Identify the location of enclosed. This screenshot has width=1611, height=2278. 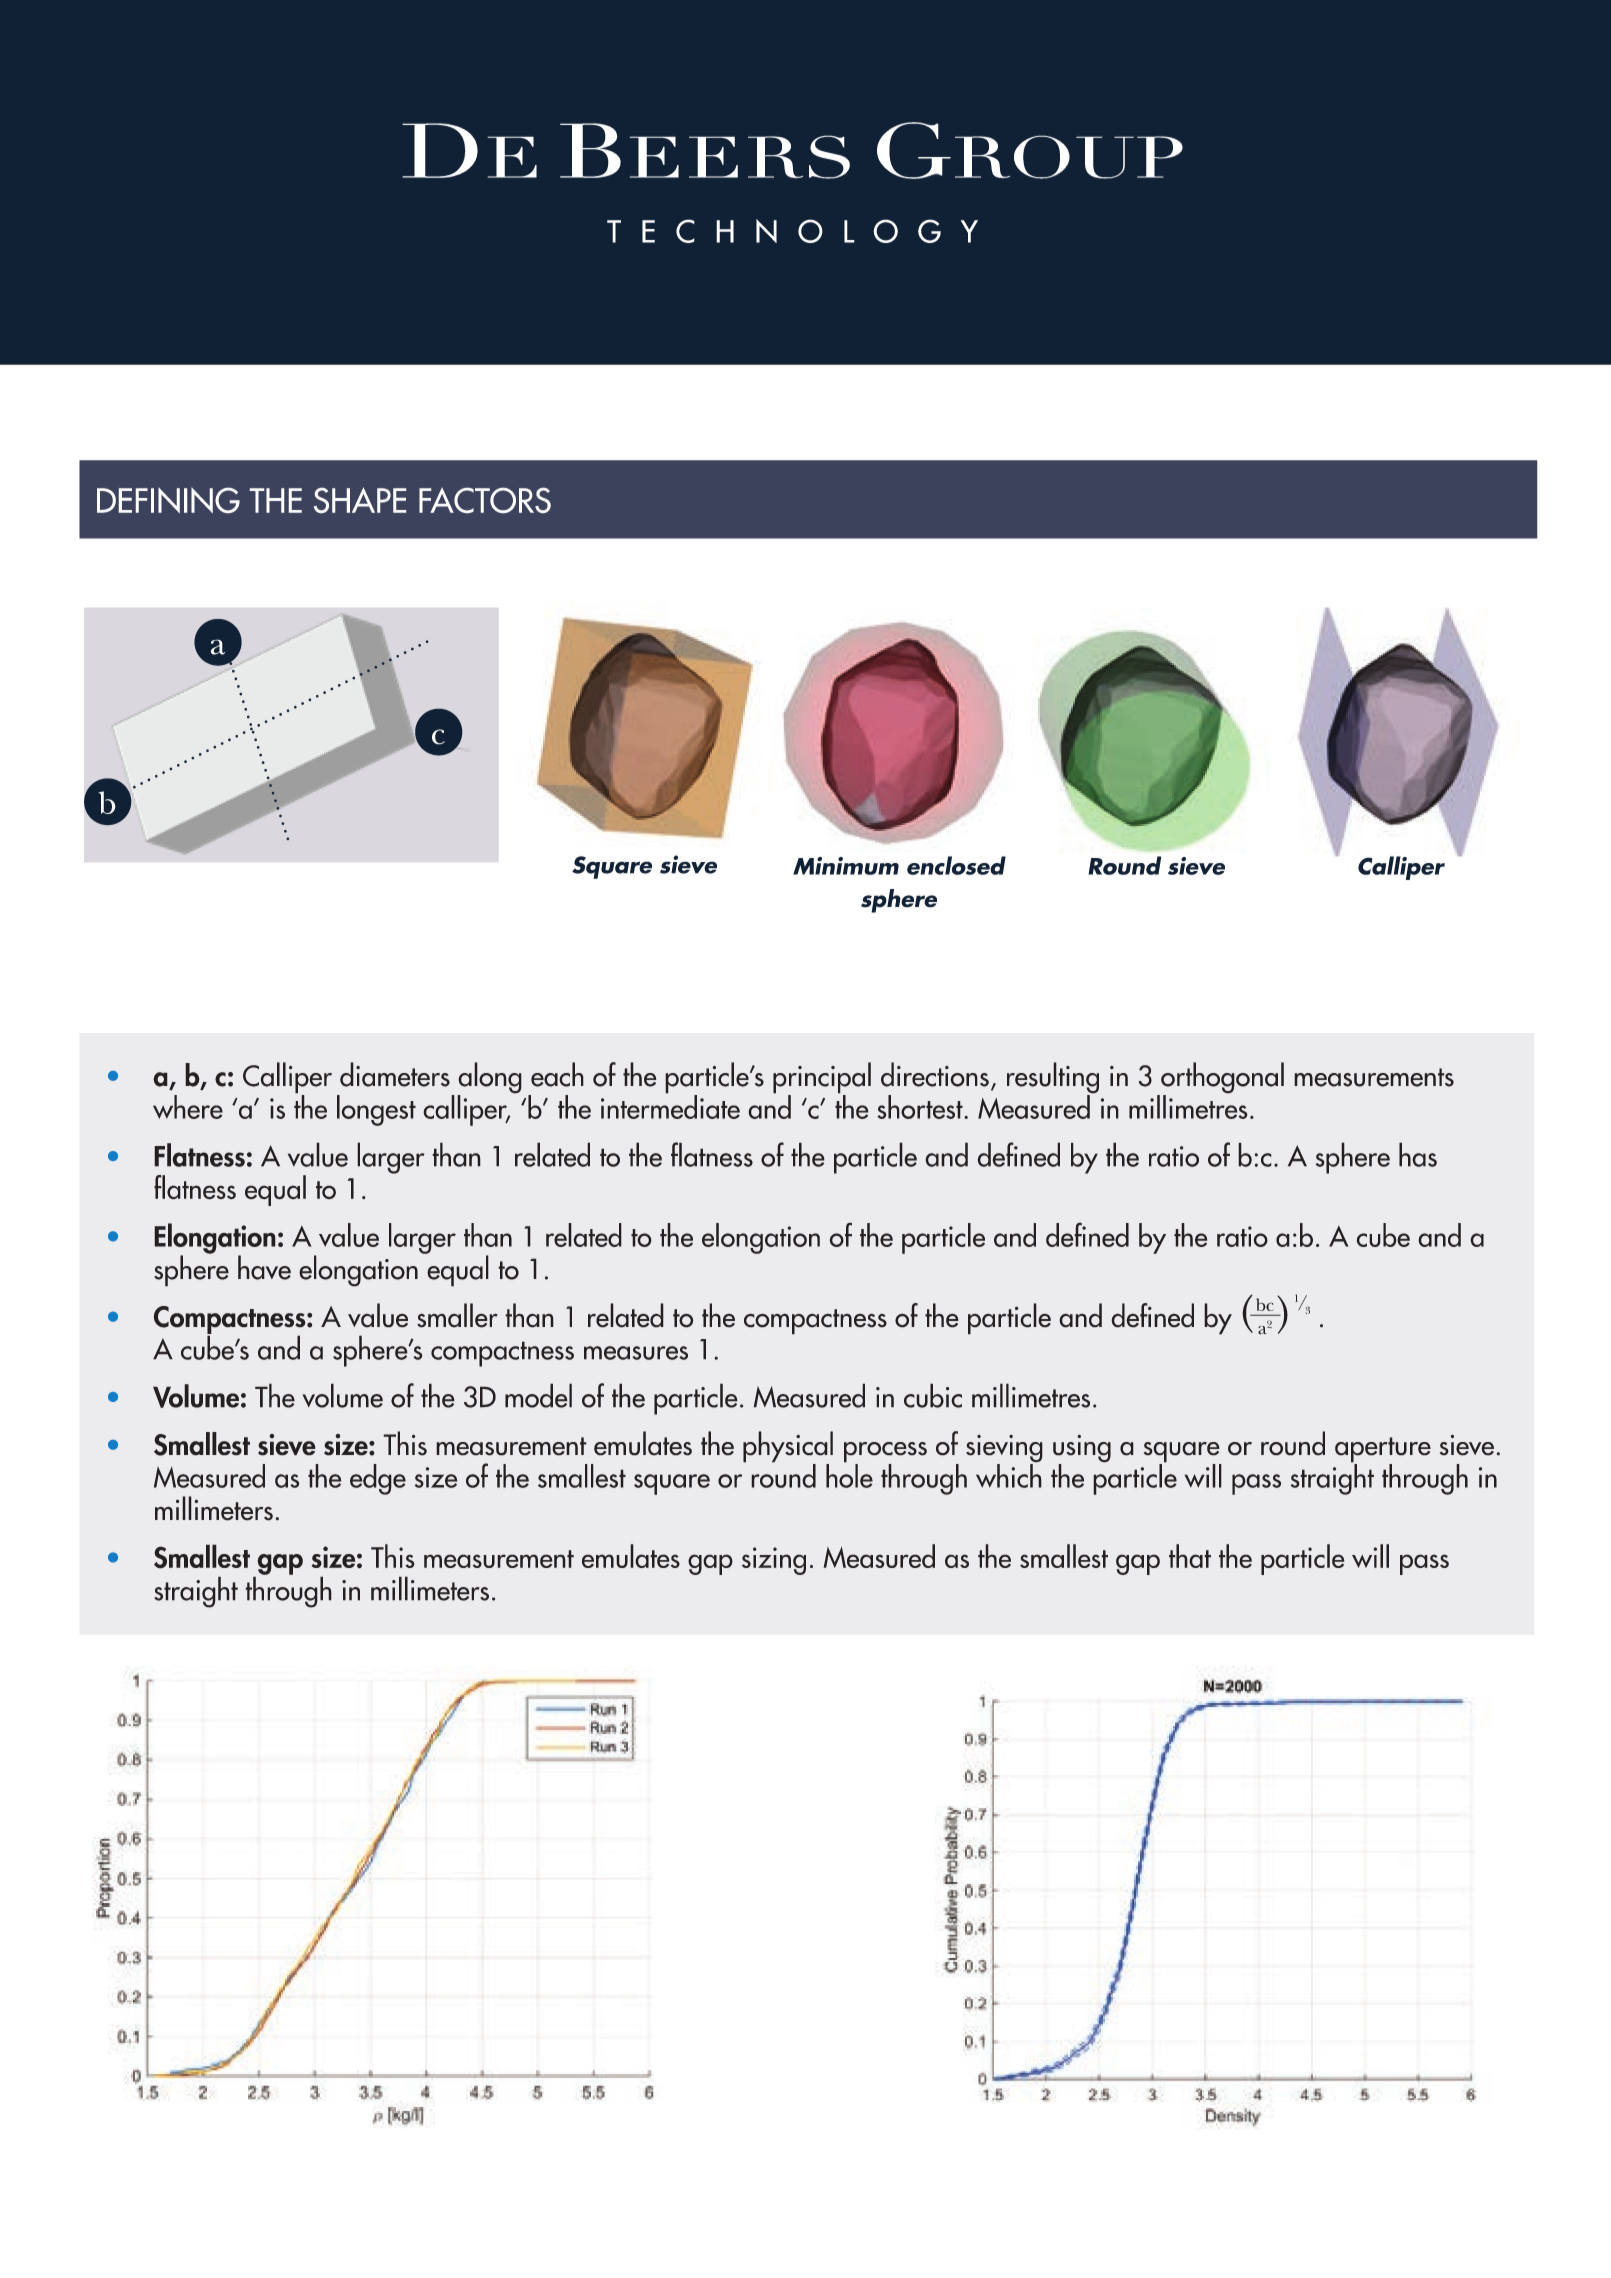
(956, 865).
